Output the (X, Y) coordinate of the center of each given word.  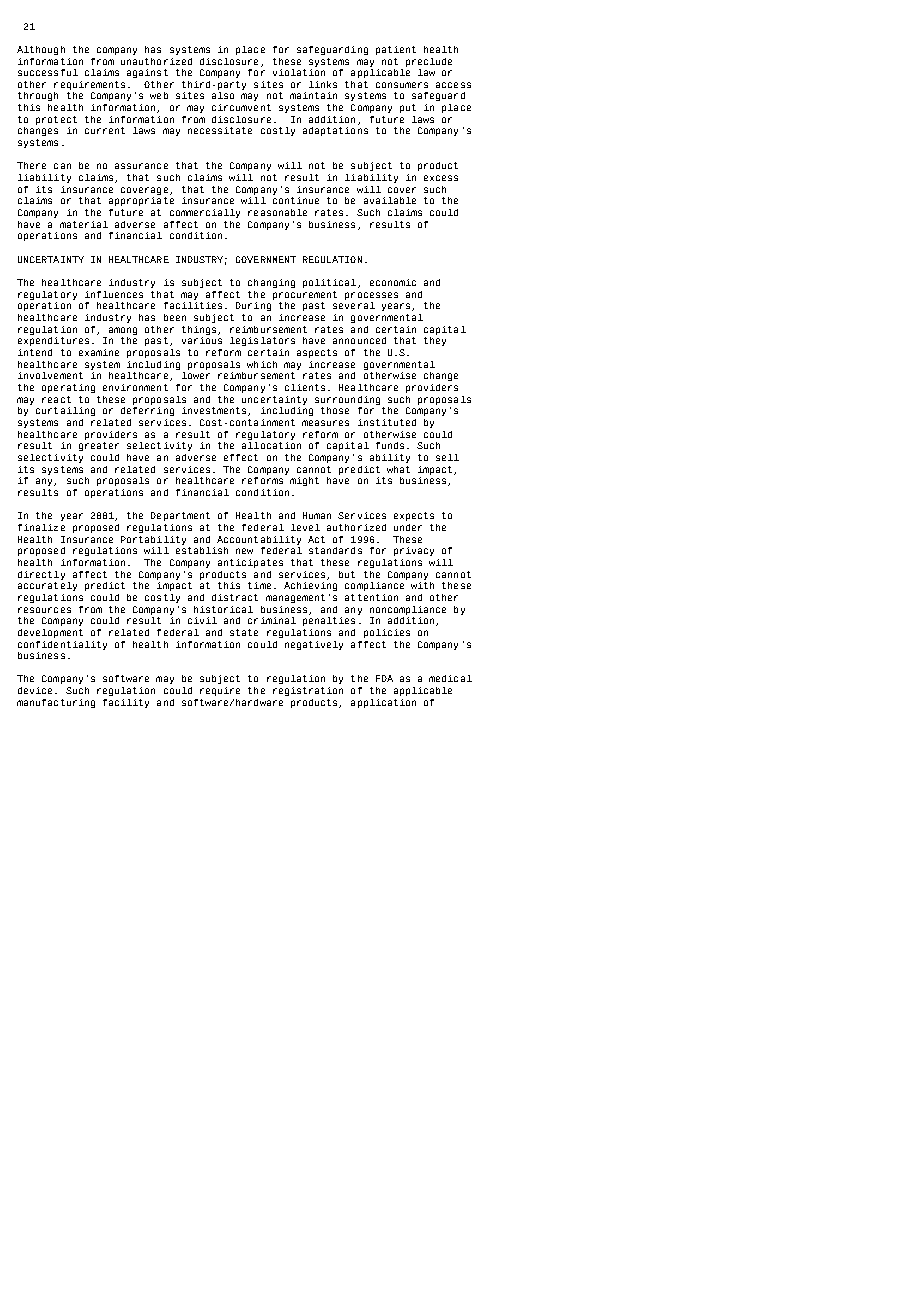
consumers (402, 85)
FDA (384, 678)
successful (48, 72)
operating (68, 388)
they (435, 340)
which (262, 364)
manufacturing (56, 703)
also (223, 95)
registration (308, 691)
